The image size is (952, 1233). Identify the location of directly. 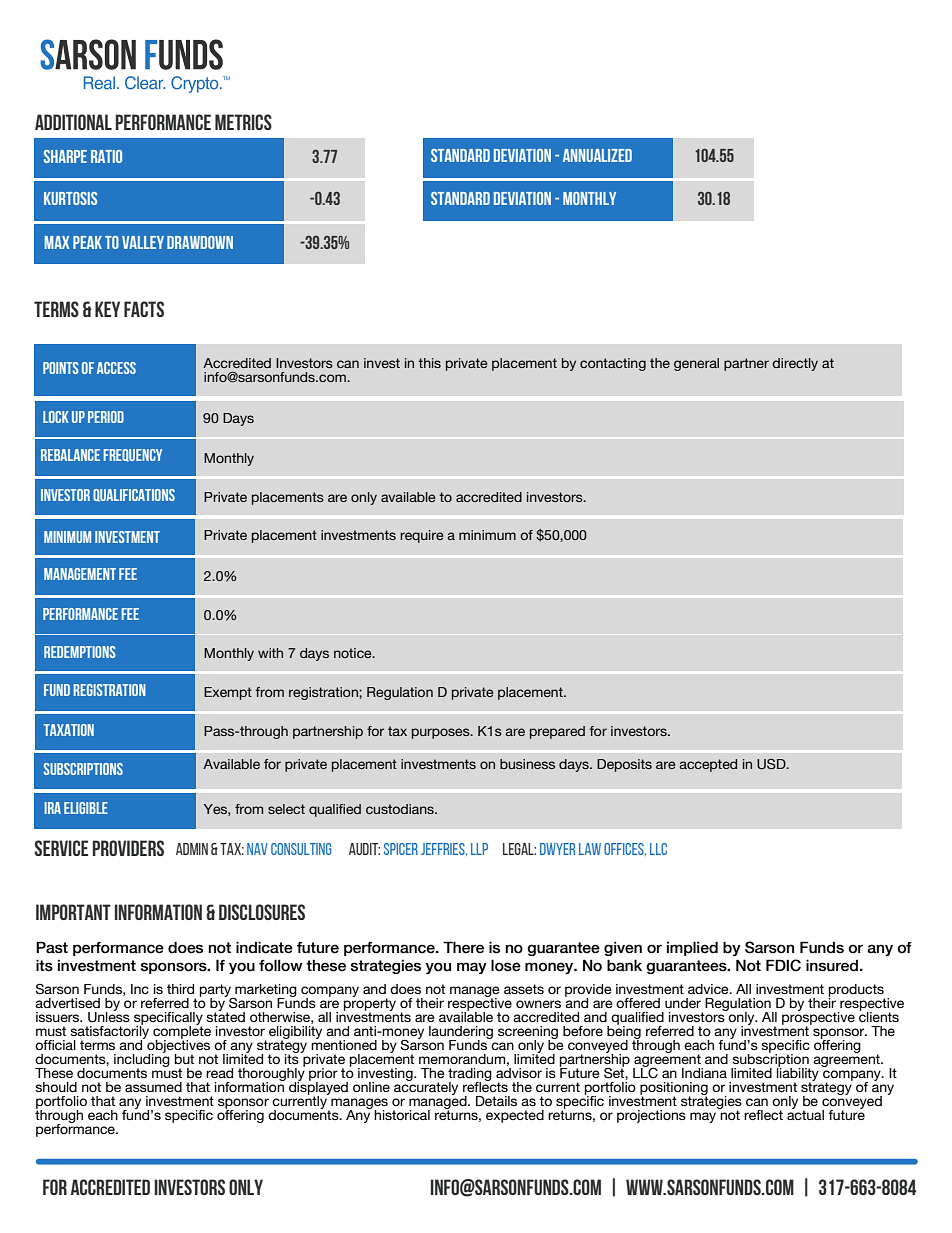
(795, 364).
